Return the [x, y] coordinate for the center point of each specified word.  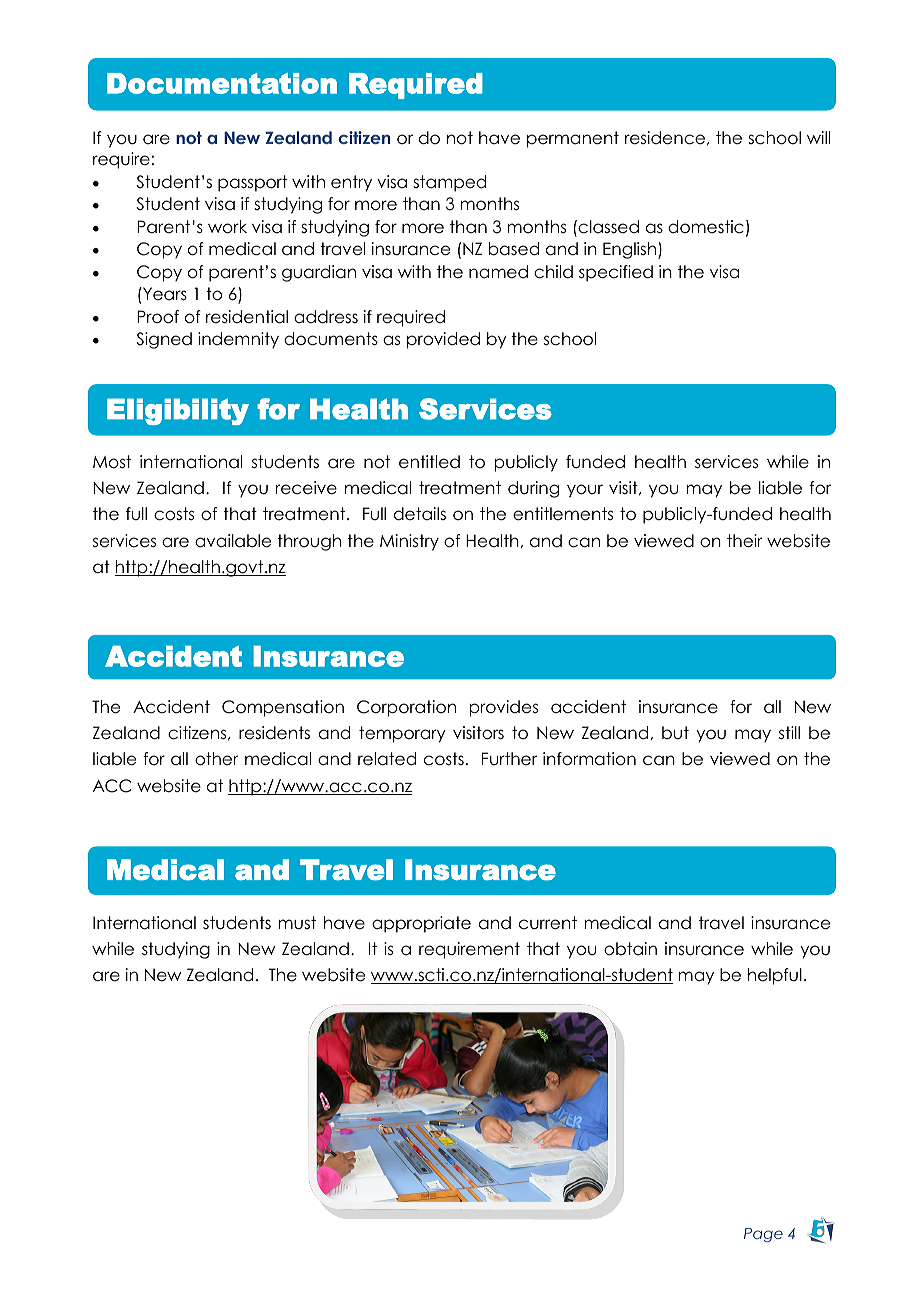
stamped [449, 183]
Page [763, 1235]
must [297, 923]
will [818, 137]
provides [504, 708]
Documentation [222, 83]
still [789, 733]
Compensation [283, 708]
